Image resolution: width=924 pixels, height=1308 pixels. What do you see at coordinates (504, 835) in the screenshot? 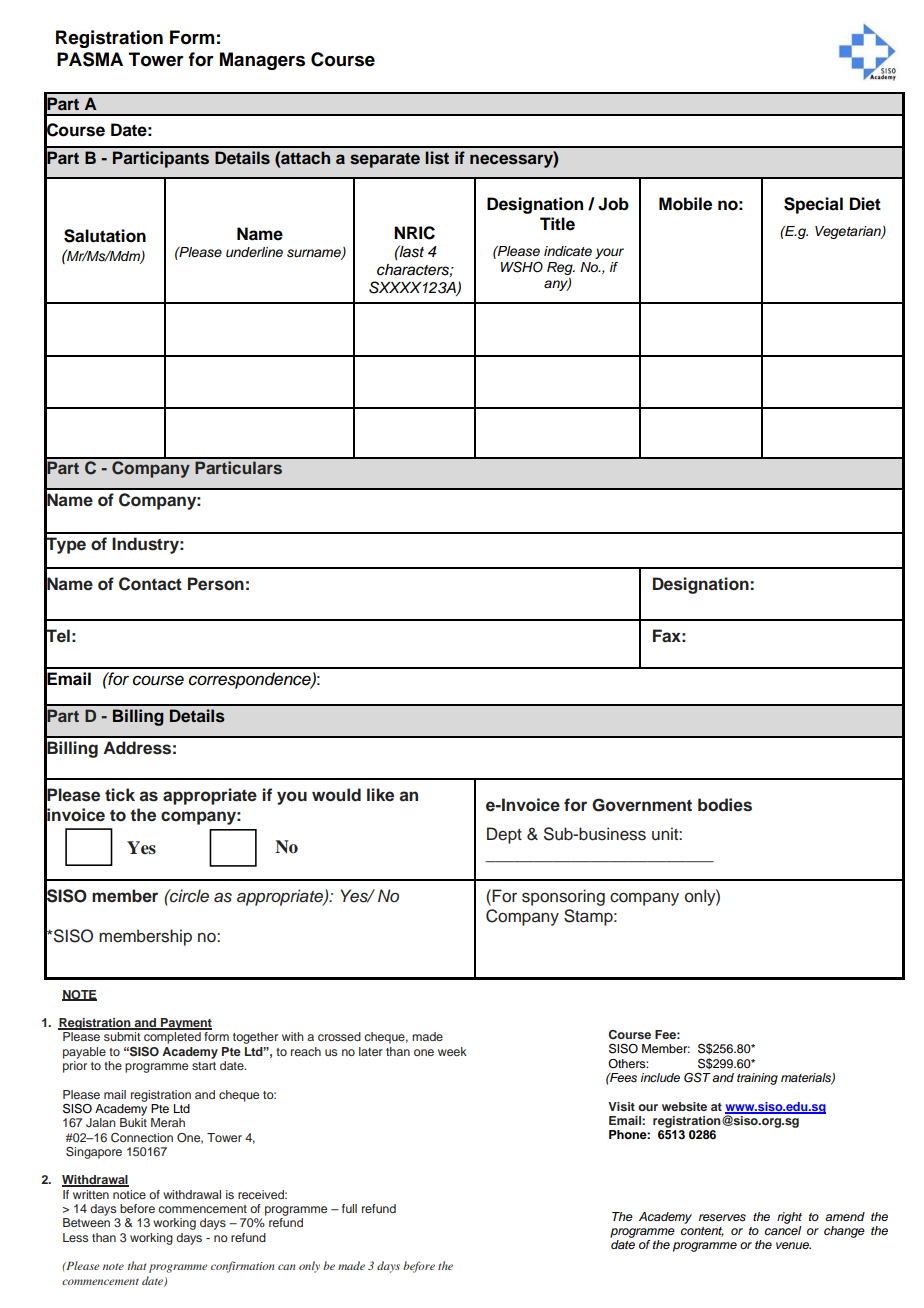
I see `Dept` at bounding box center [504, 835].
